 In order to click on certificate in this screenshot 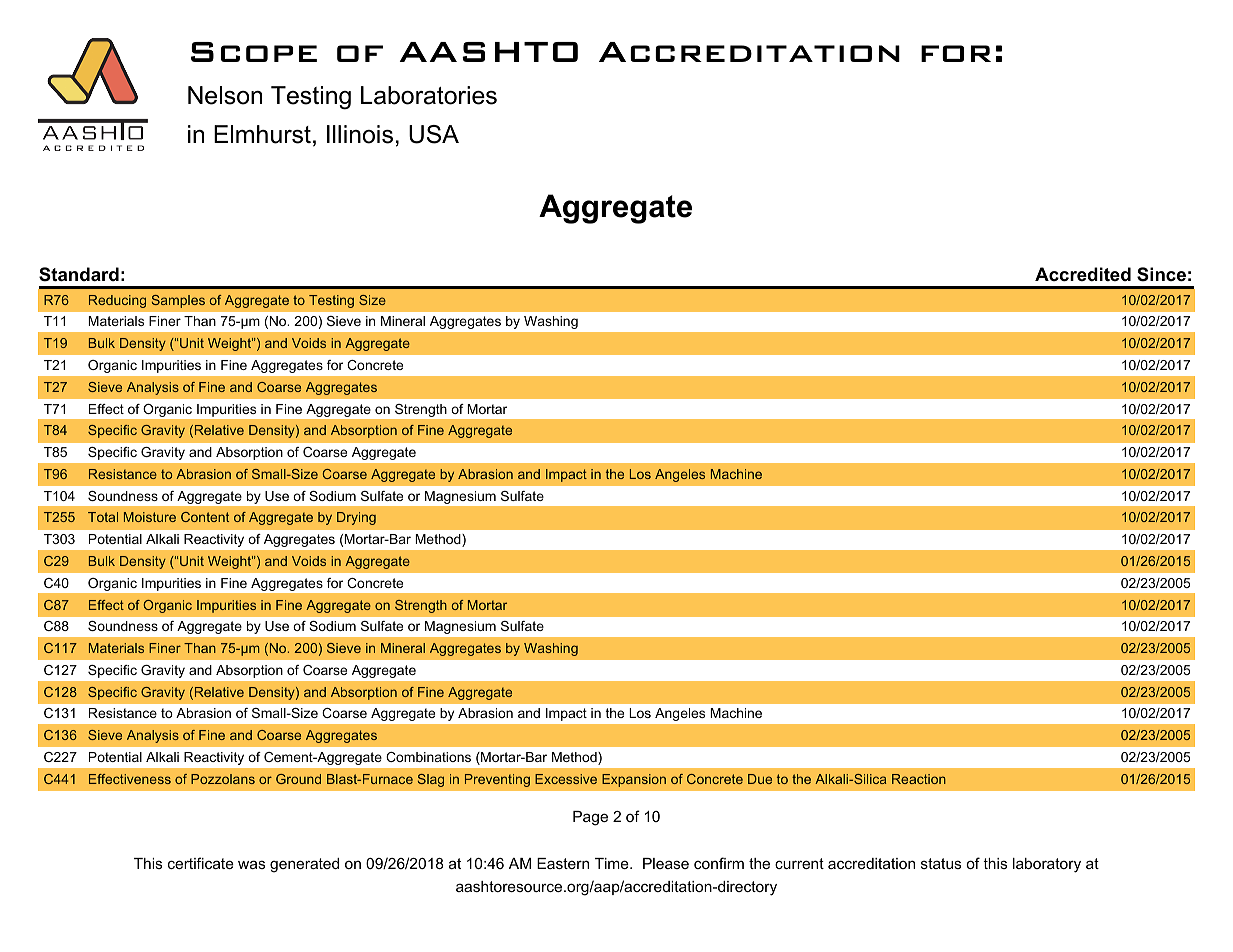, I will do `click(201, 863)`.
